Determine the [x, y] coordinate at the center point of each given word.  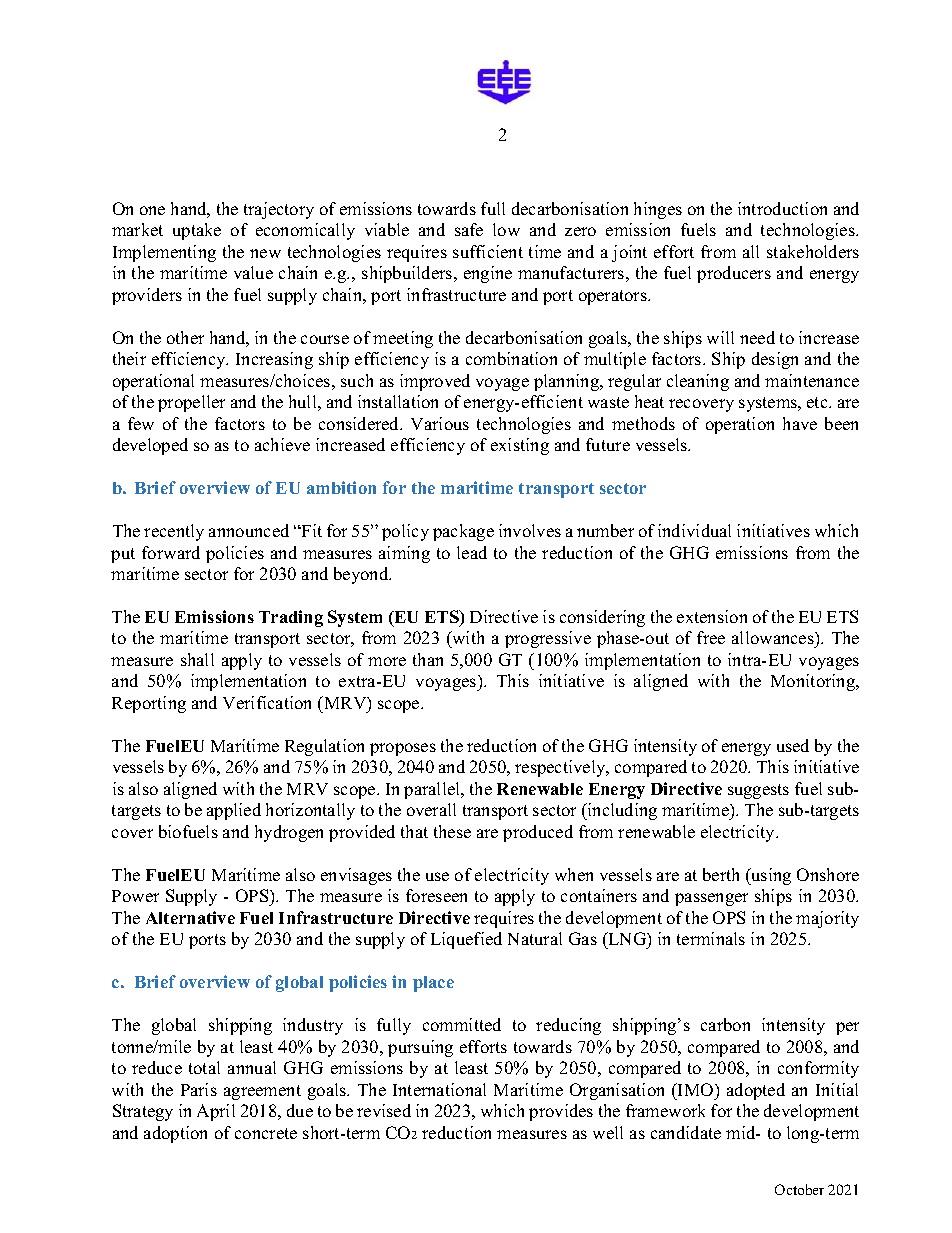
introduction [782, 208]
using [770, 876]
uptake [197, 231]
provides [561, 1112]
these [452, 831]
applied [234, 811]
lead [472, 552]
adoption [175, 1134]
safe [469, 229]
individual [694, 530]
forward [171, 552]
